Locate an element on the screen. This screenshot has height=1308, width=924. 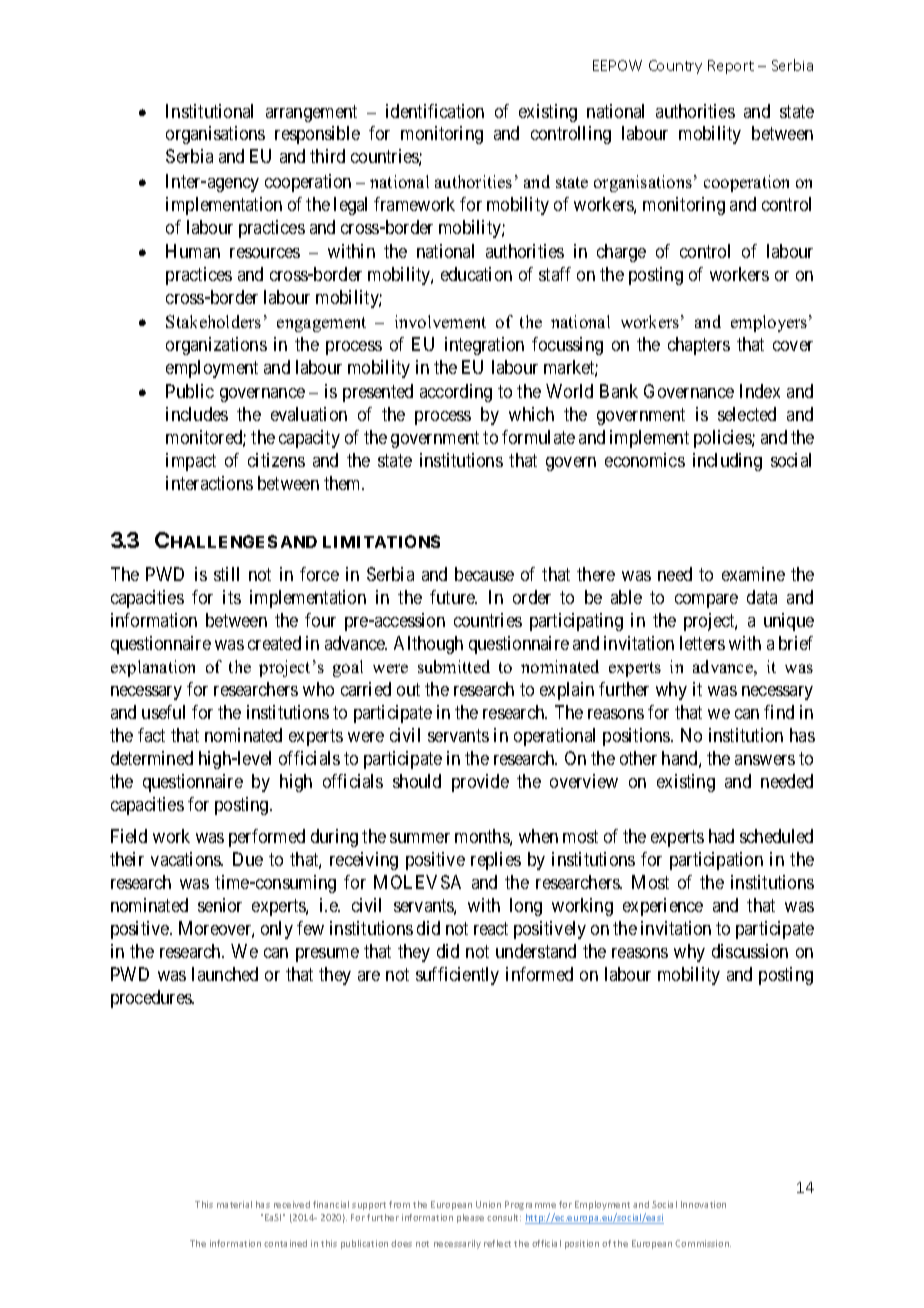
discussion is located at coordinates (750, 951).
